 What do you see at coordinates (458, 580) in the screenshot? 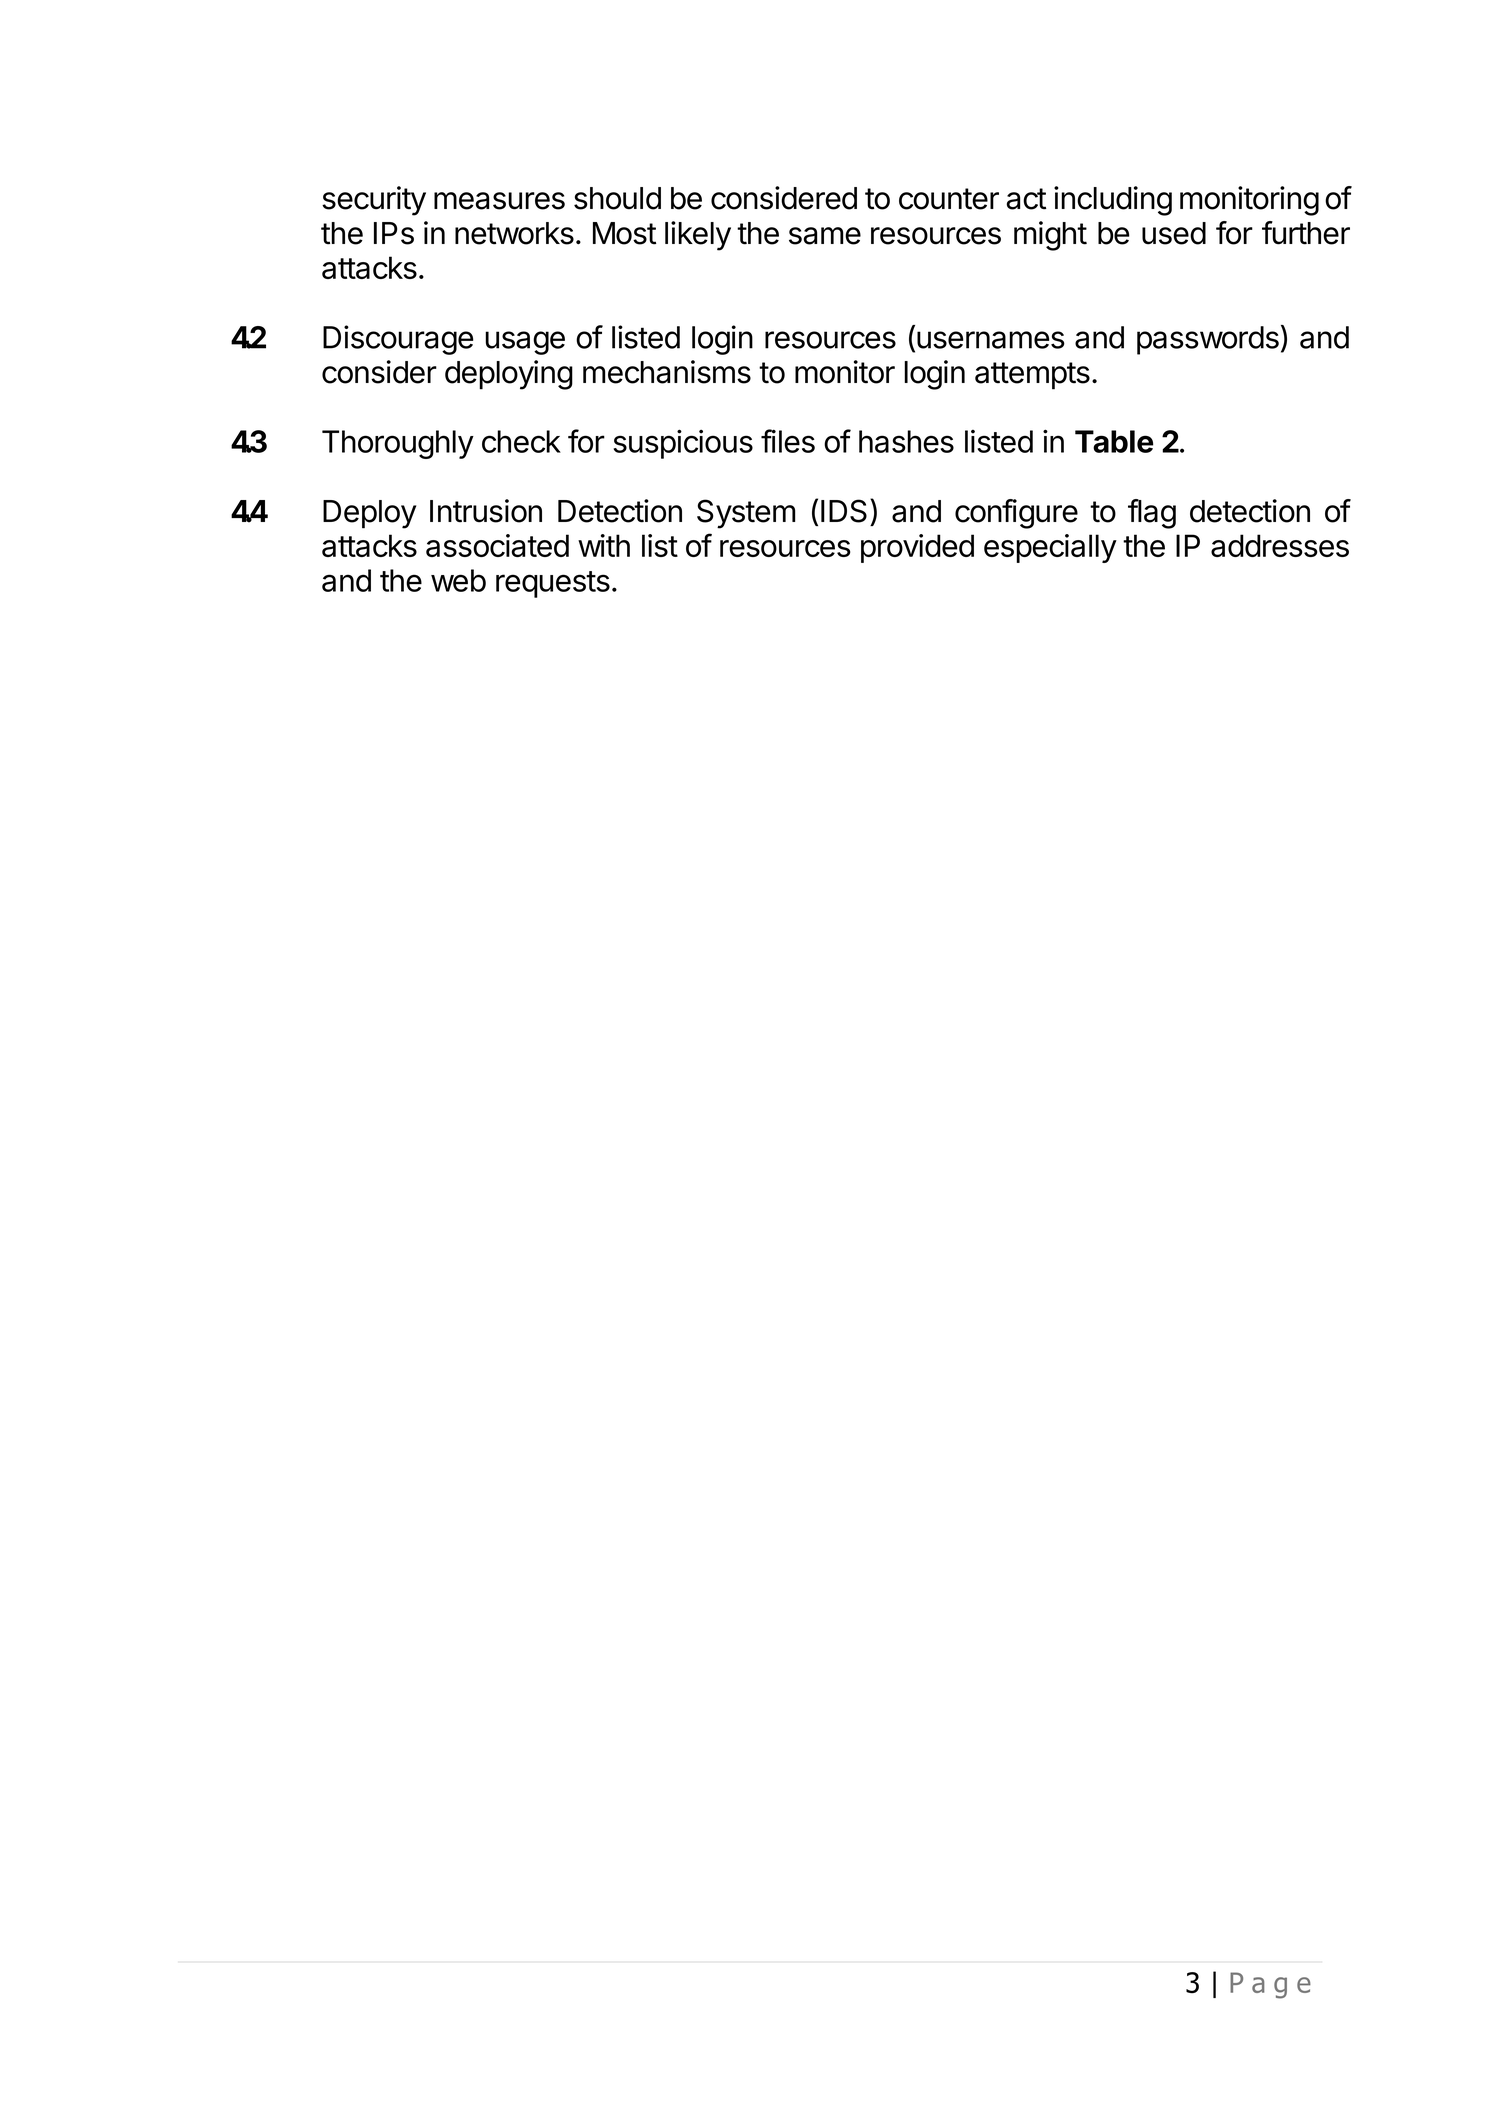
I see `web` at bounding box center [458, 580].
